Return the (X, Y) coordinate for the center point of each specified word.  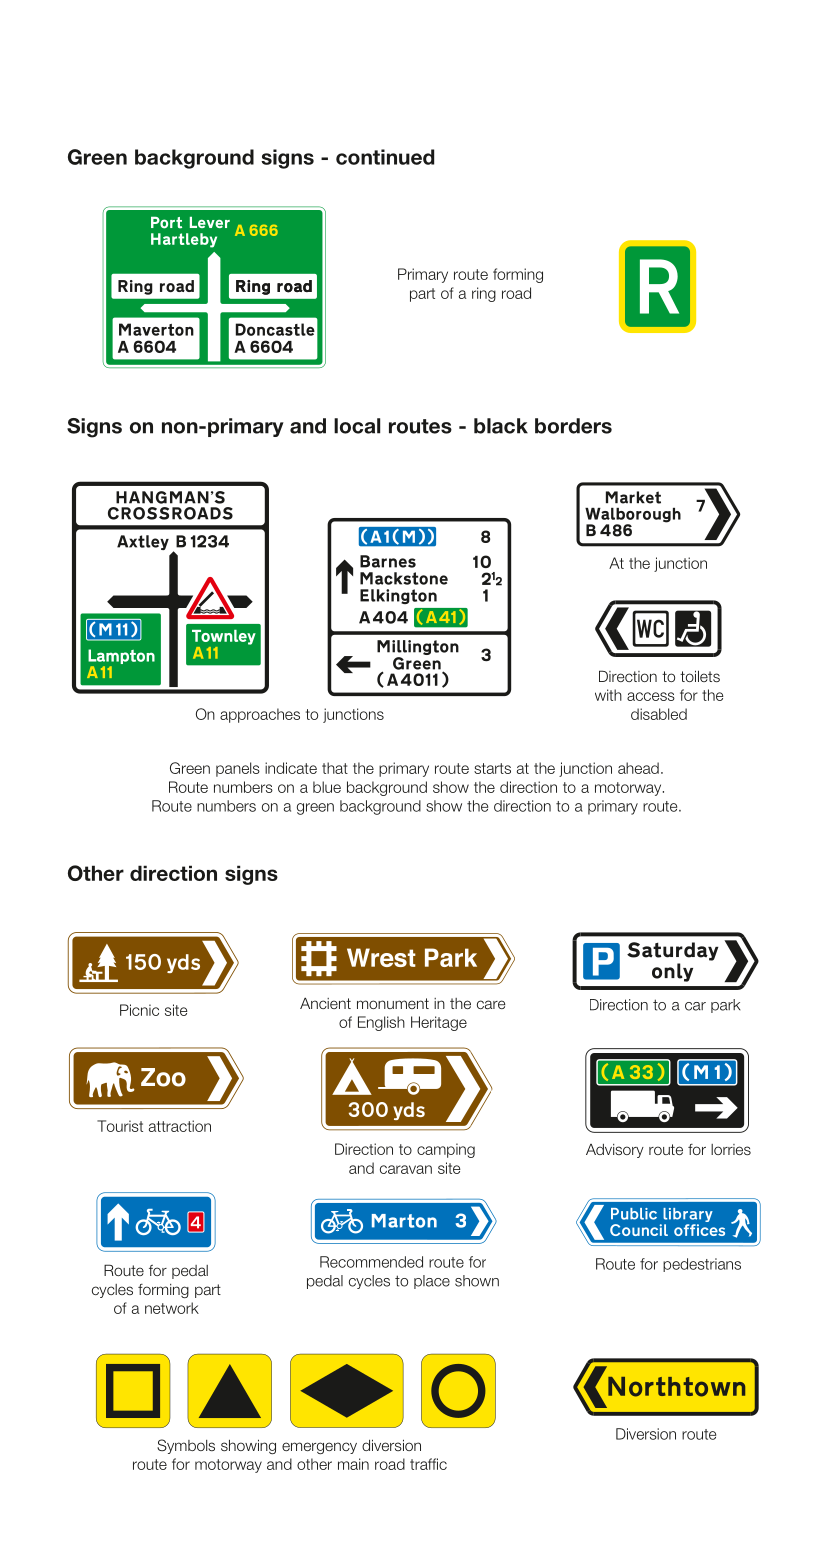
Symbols (186, 1446)
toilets (700, 676)
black (501, 426)
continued (385, 157)
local (357, 426)
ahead (638, 768)
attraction (180, 1126)
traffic (428, 1464)
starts (492, 768)
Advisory (615, 1151)
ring (484, 294)
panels (238, 769)
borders (573, 426)
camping (446, 1150)
